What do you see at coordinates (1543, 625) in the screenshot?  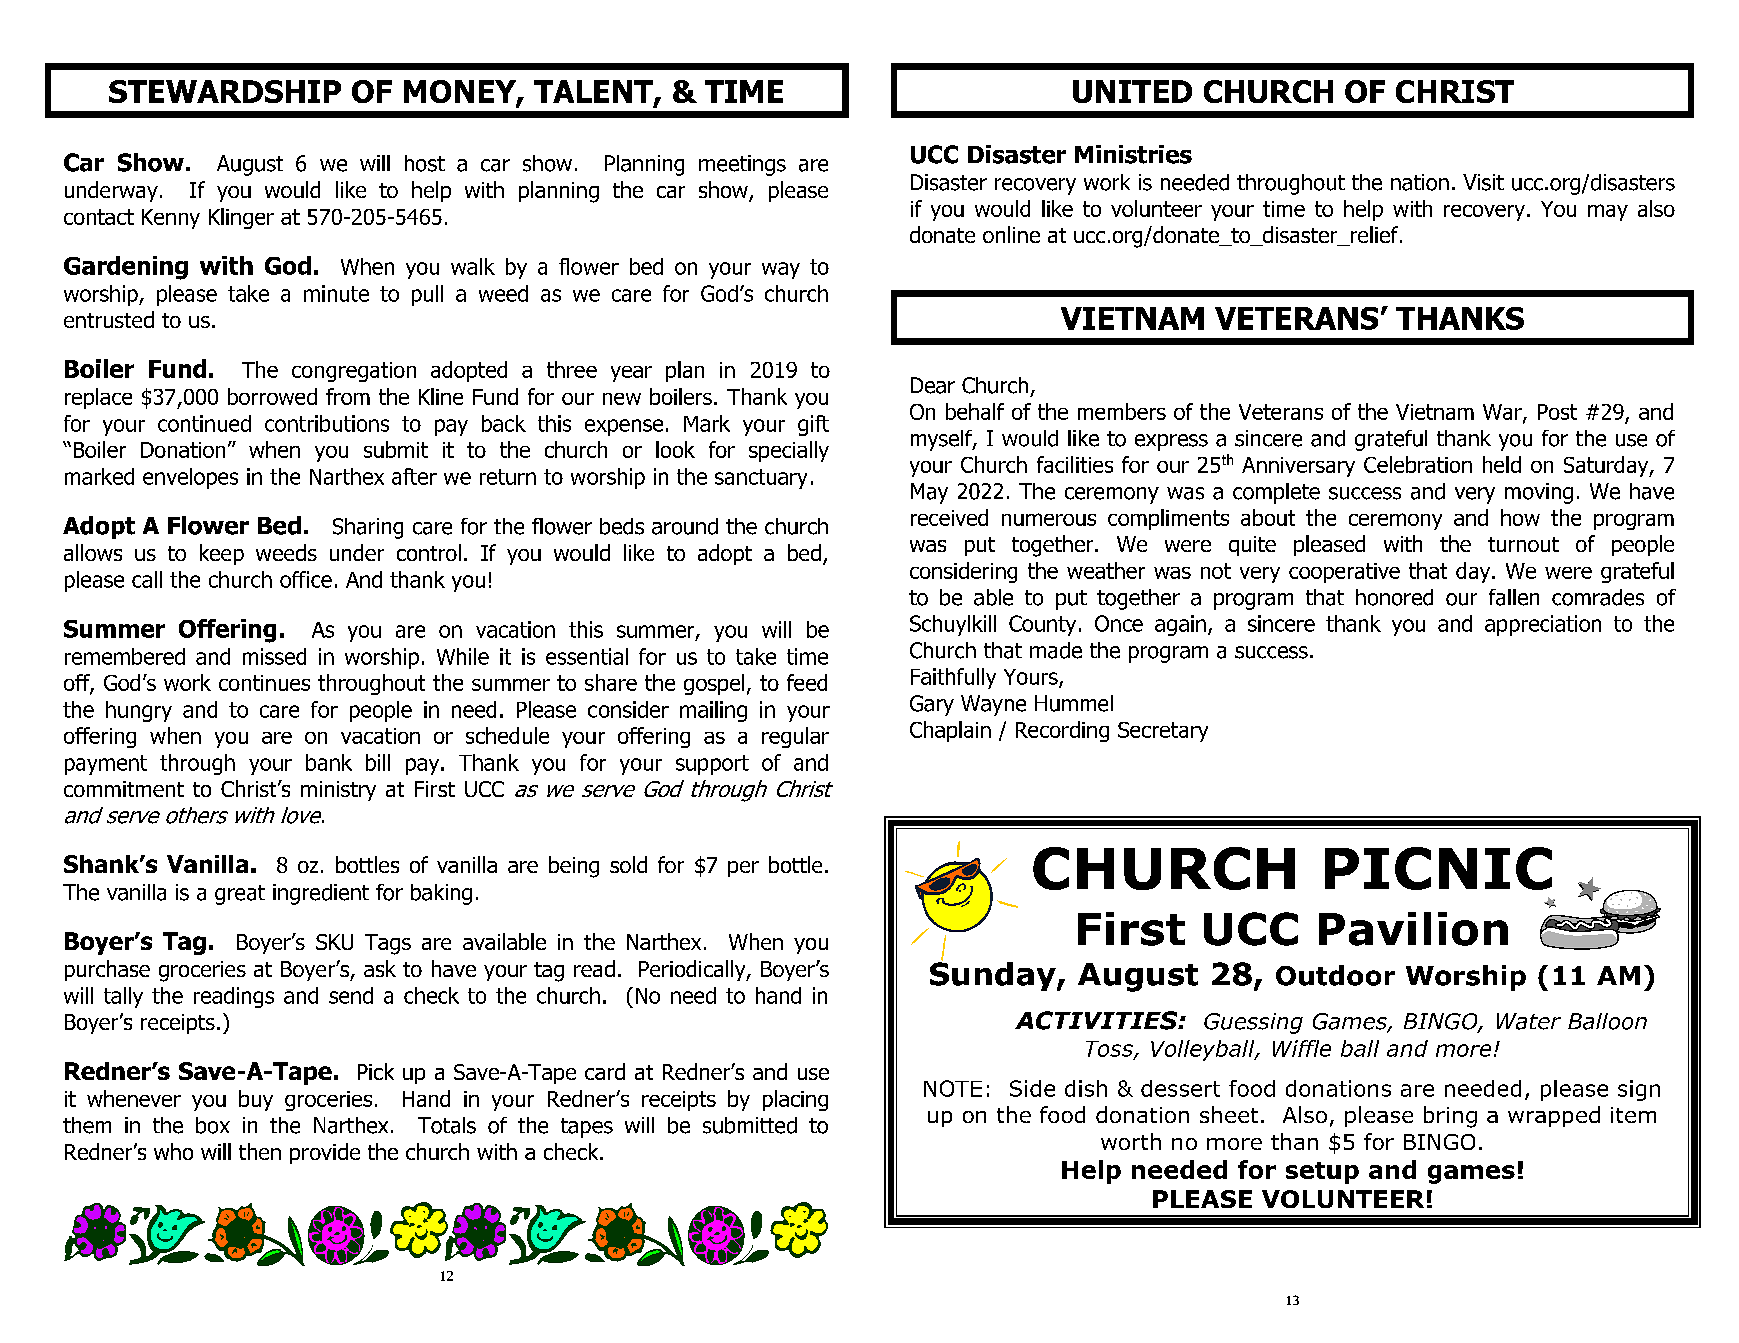 I see `appreciation` at bounding box center [1543, 625].
